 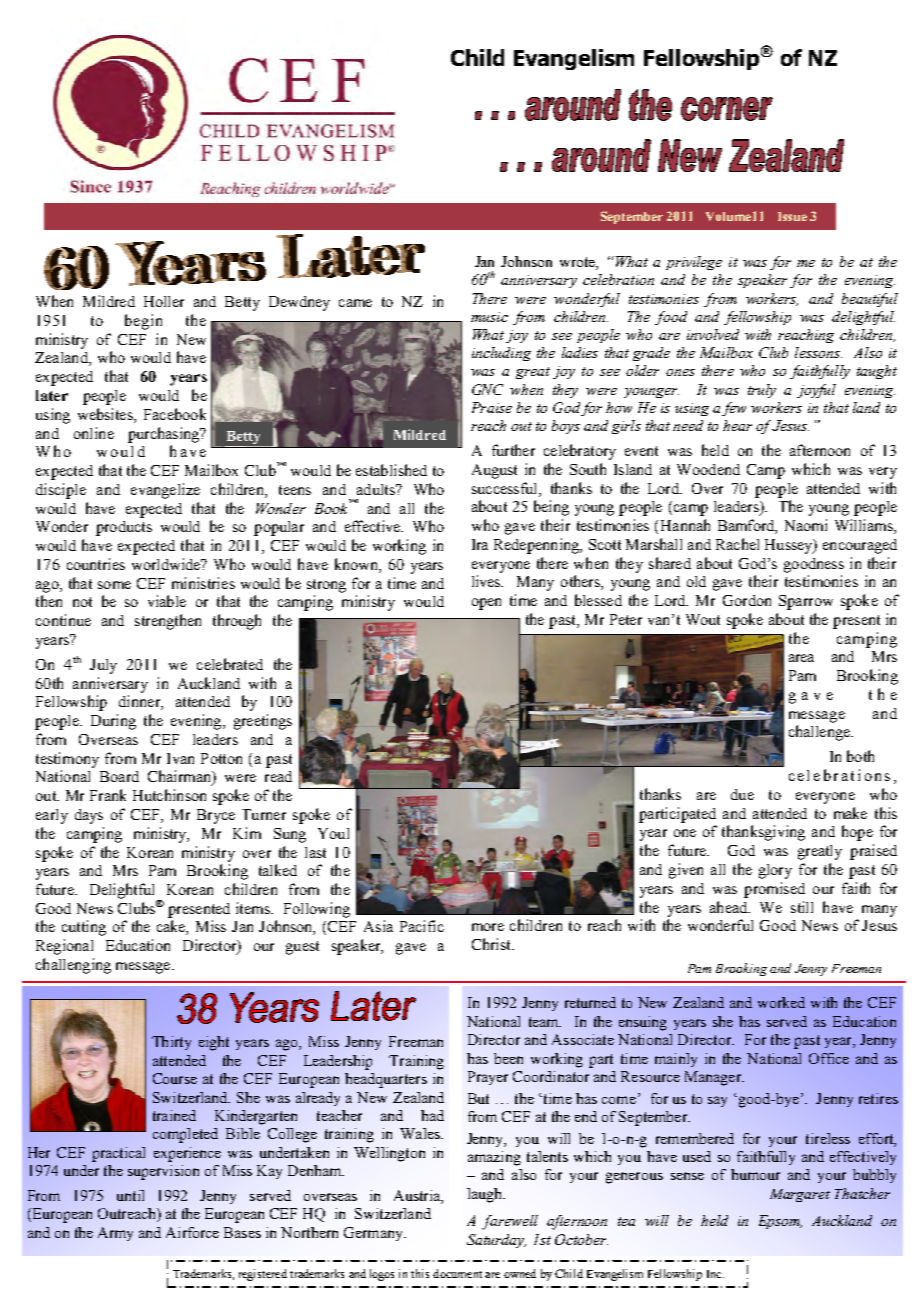 I want to click on lives, so click(x=487, y=581).
